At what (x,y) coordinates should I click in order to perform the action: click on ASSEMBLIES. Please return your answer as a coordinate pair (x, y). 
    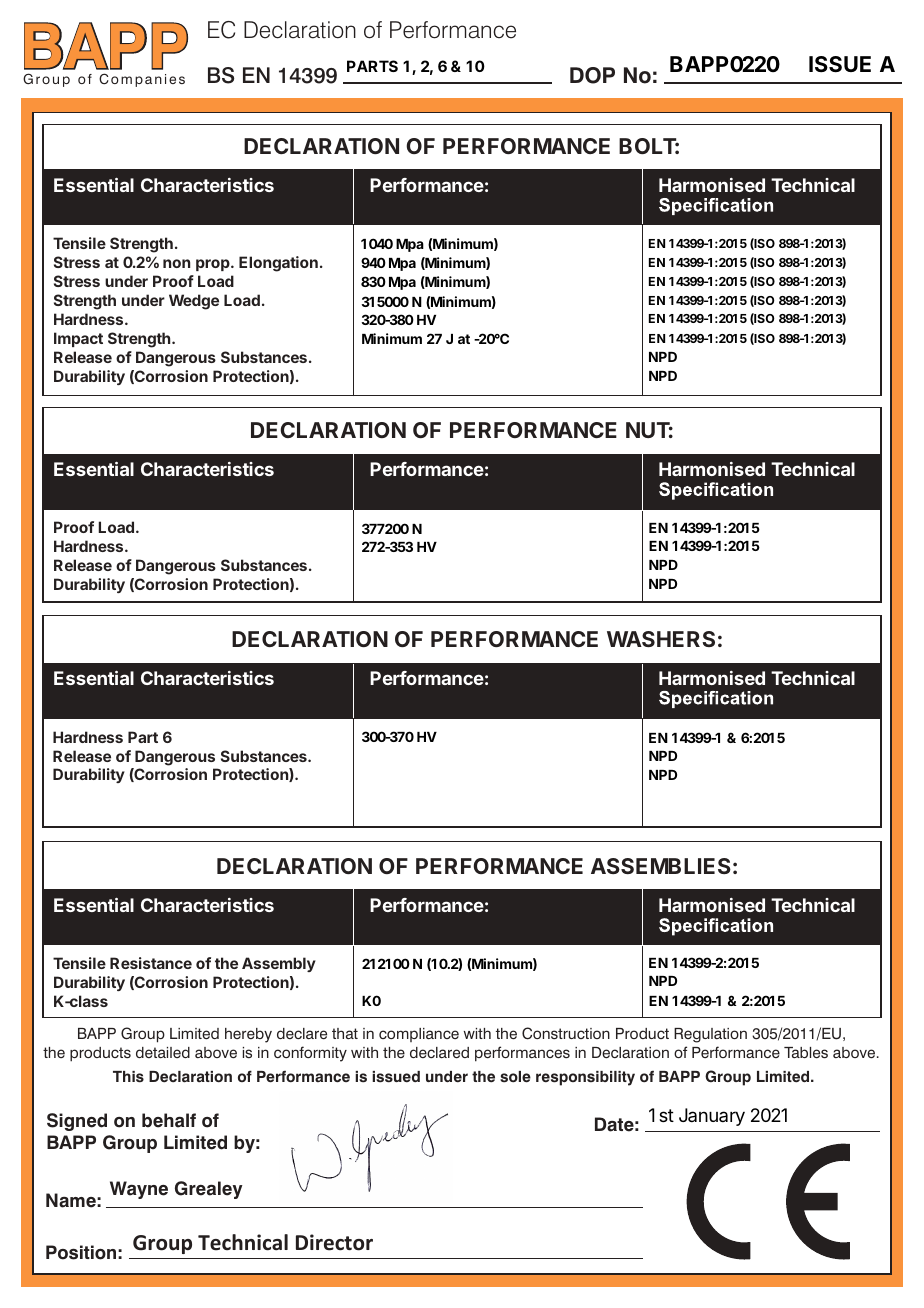
    Looking at the image, I should click on (661, 866).
